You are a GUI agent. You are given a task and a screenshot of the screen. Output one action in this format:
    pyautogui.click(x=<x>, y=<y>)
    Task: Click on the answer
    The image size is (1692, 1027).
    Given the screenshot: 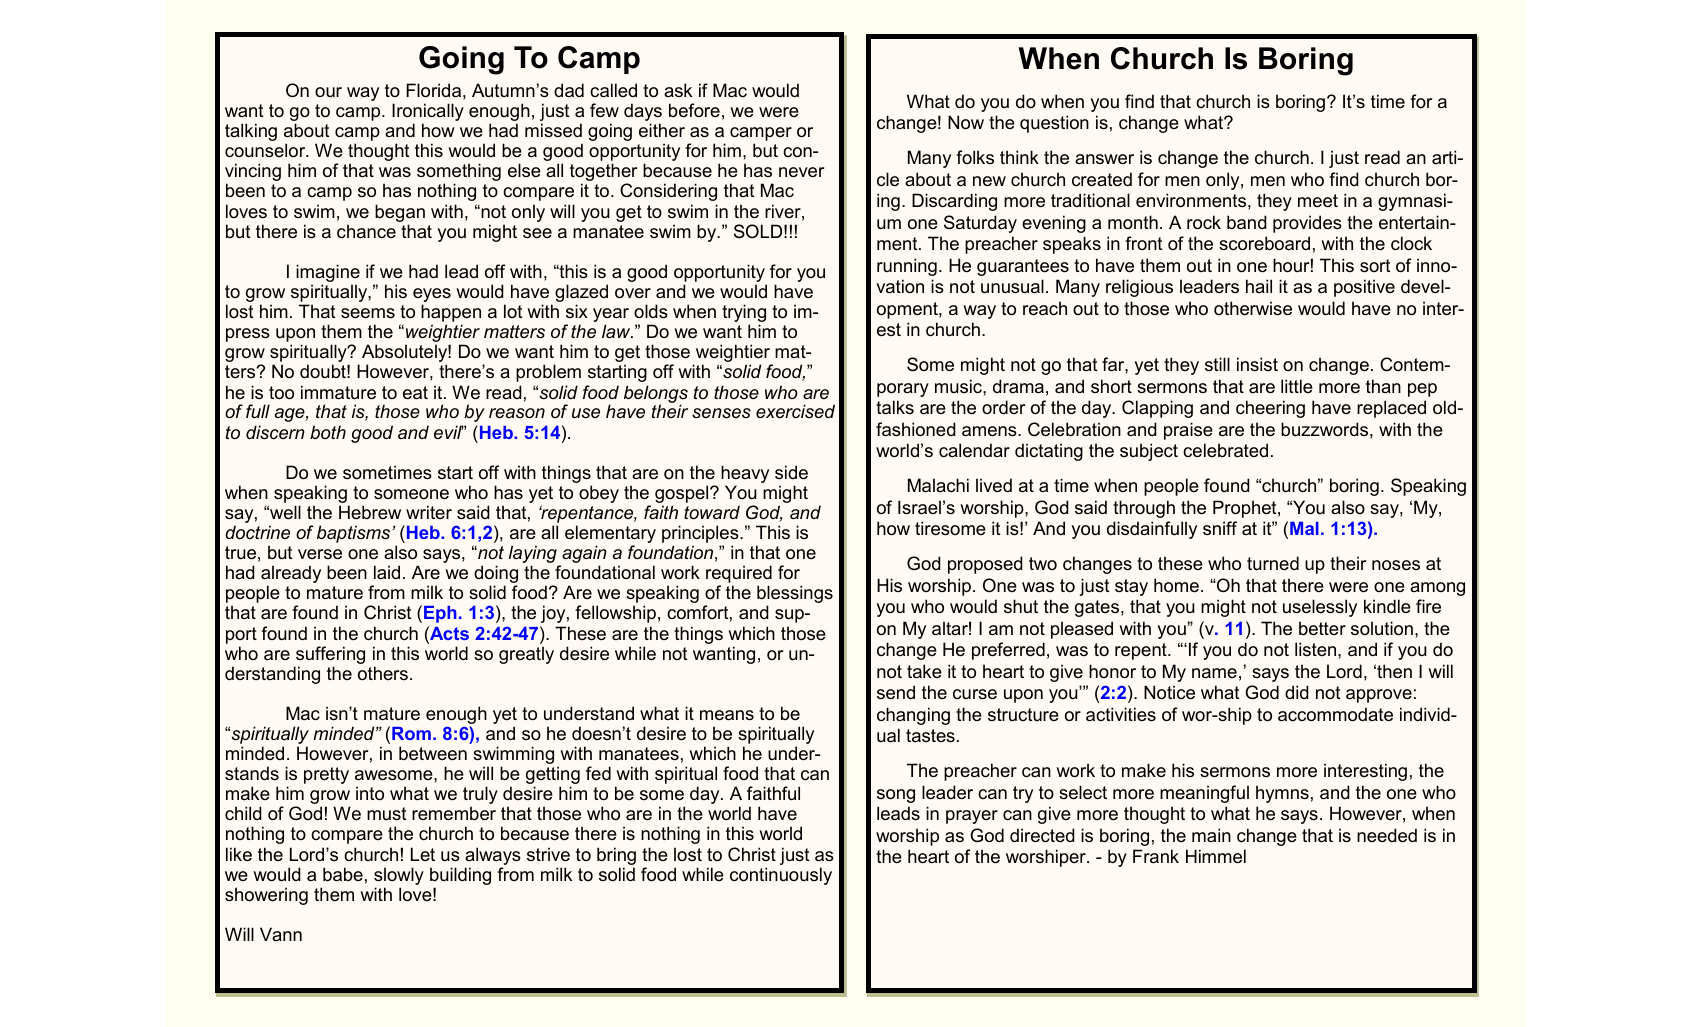 What is the action you would take?
    pyautogui.click(x=1104, y=159)
